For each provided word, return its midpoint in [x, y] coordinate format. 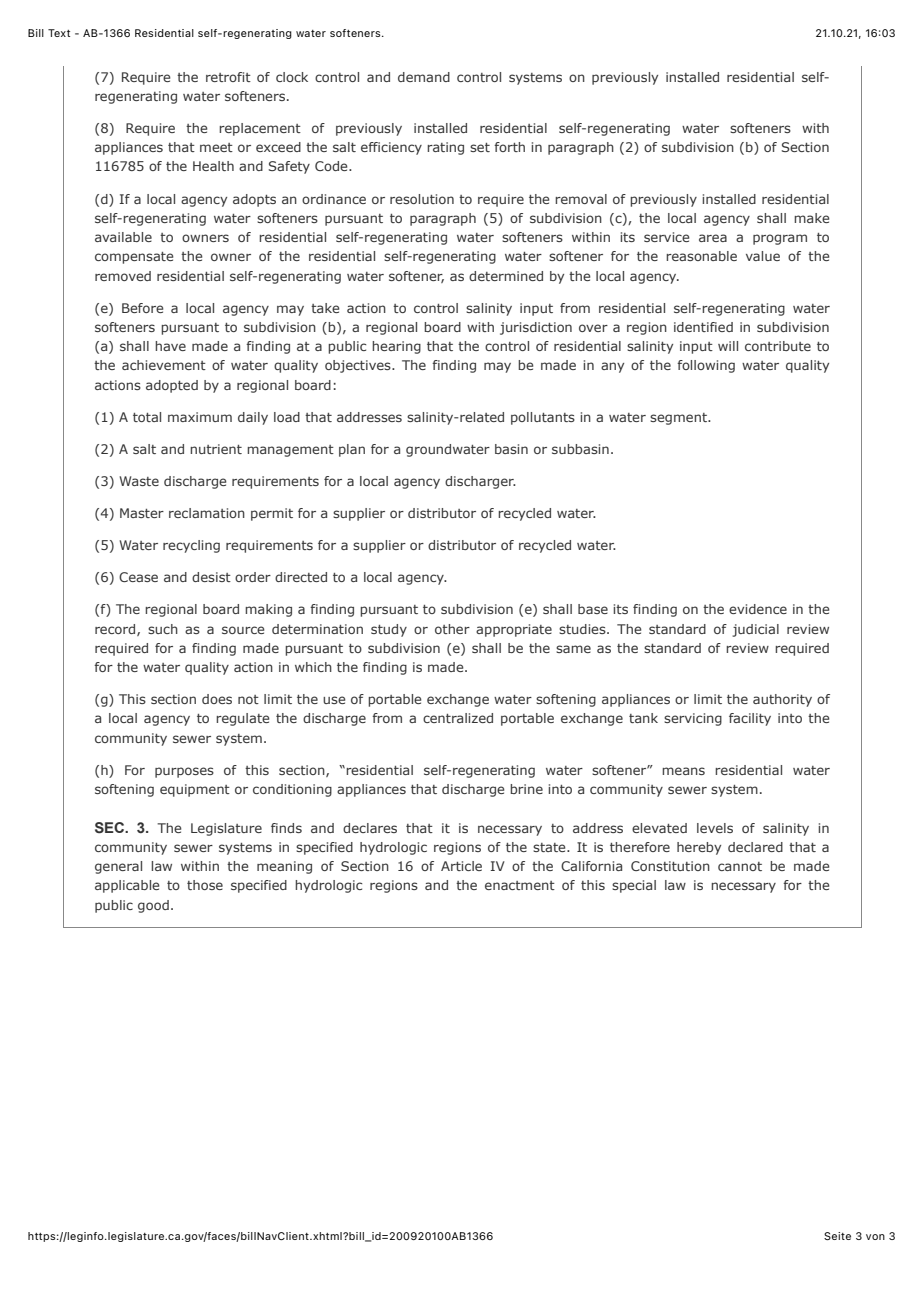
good [153, 906]
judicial [755, 630]
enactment [520, 885]
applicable [127, 886]
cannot [740, 866]
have [170, 346]
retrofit [228, 77]
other [452, 629]
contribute [778, 346]
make [812, 218]
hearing [396, 347]
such [163, 629]
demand [424, 77]
